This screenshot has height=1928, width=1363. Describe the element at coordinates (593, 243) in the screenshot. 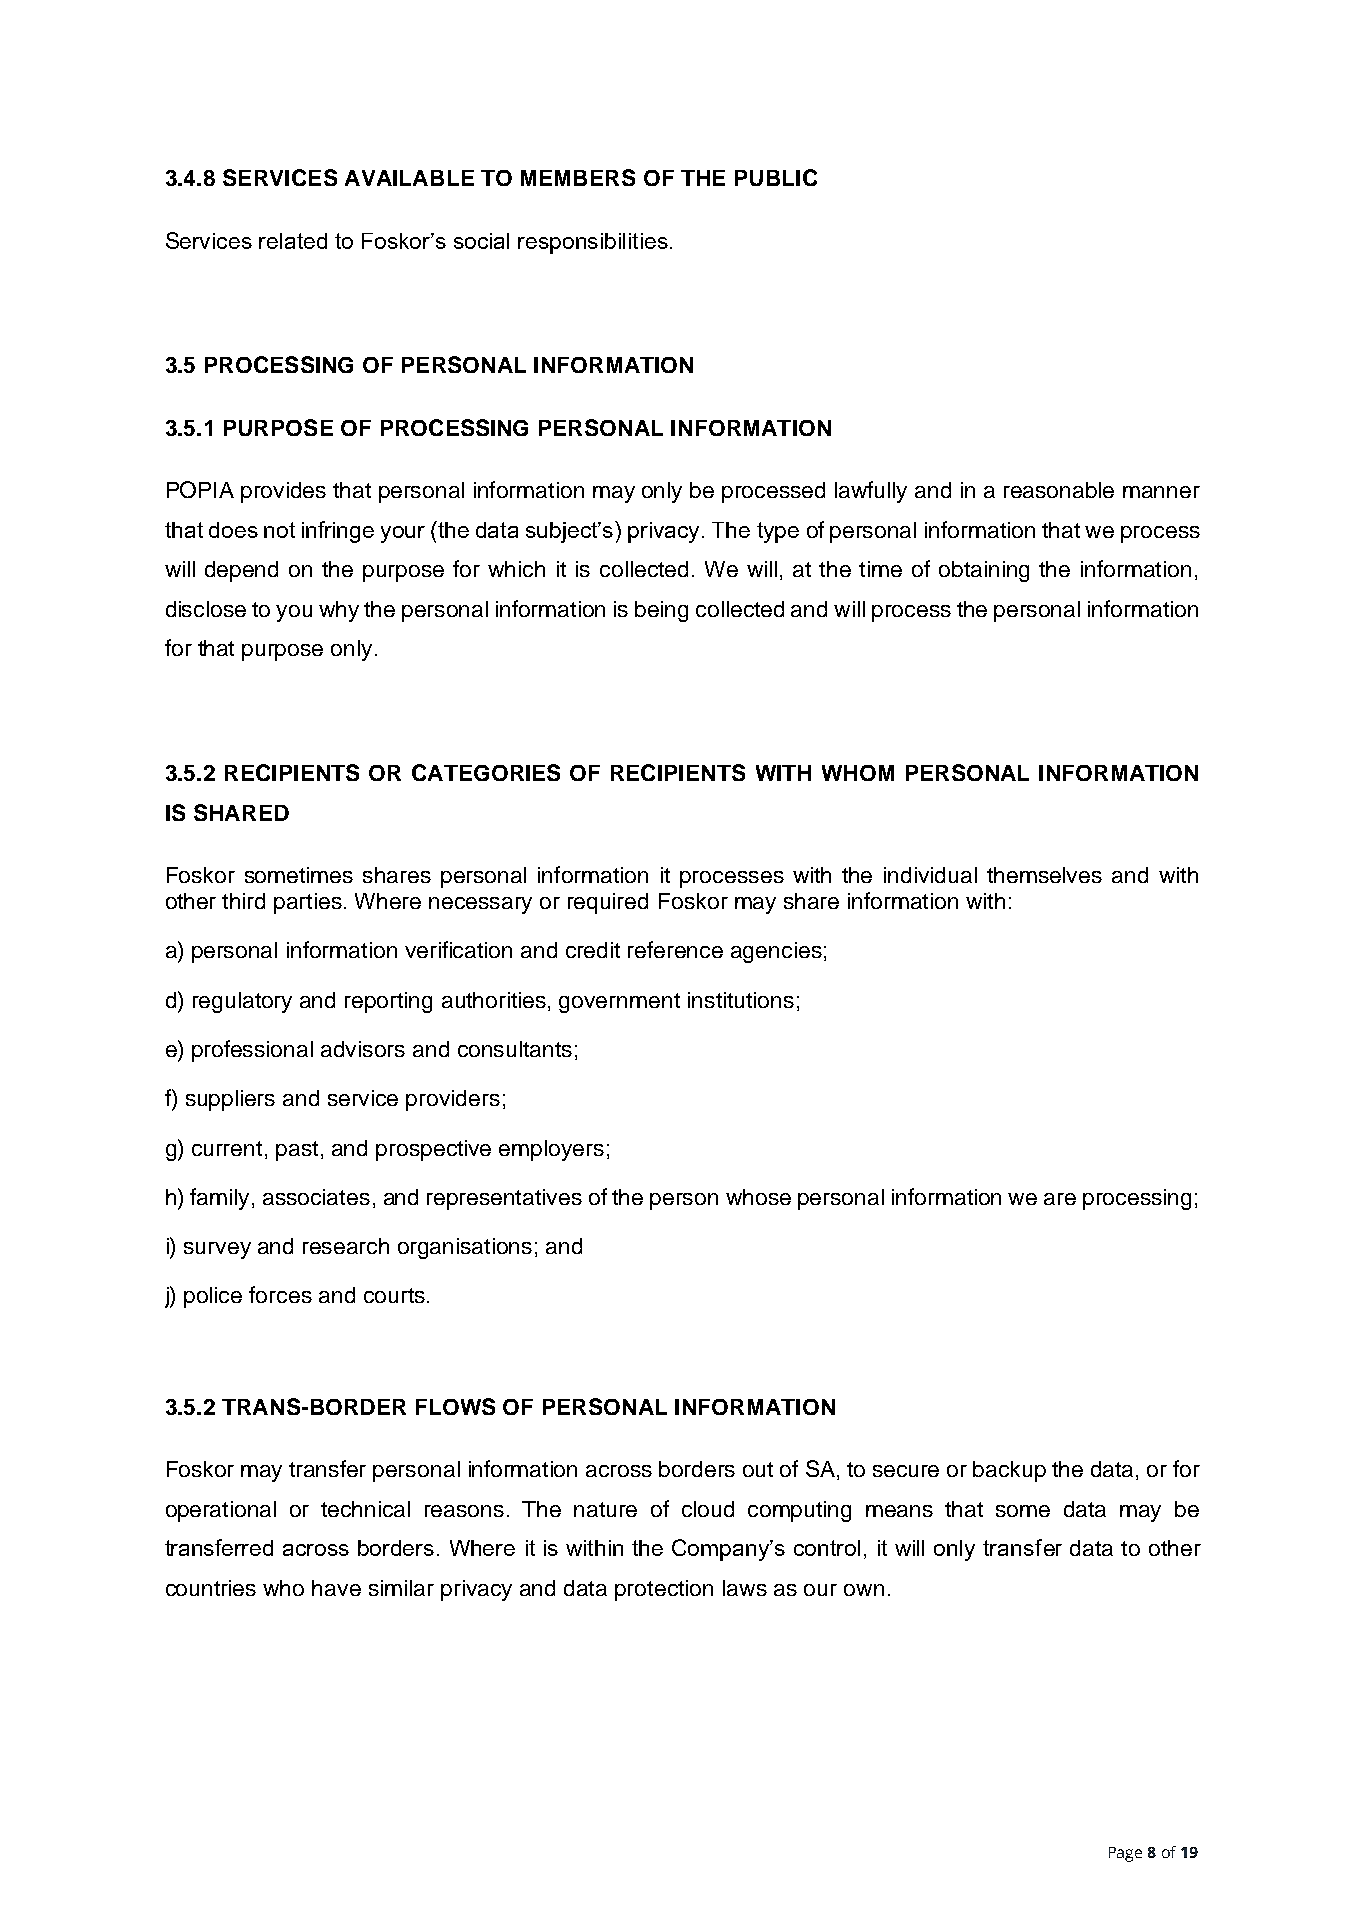

I see `responsibilities` at that location.
